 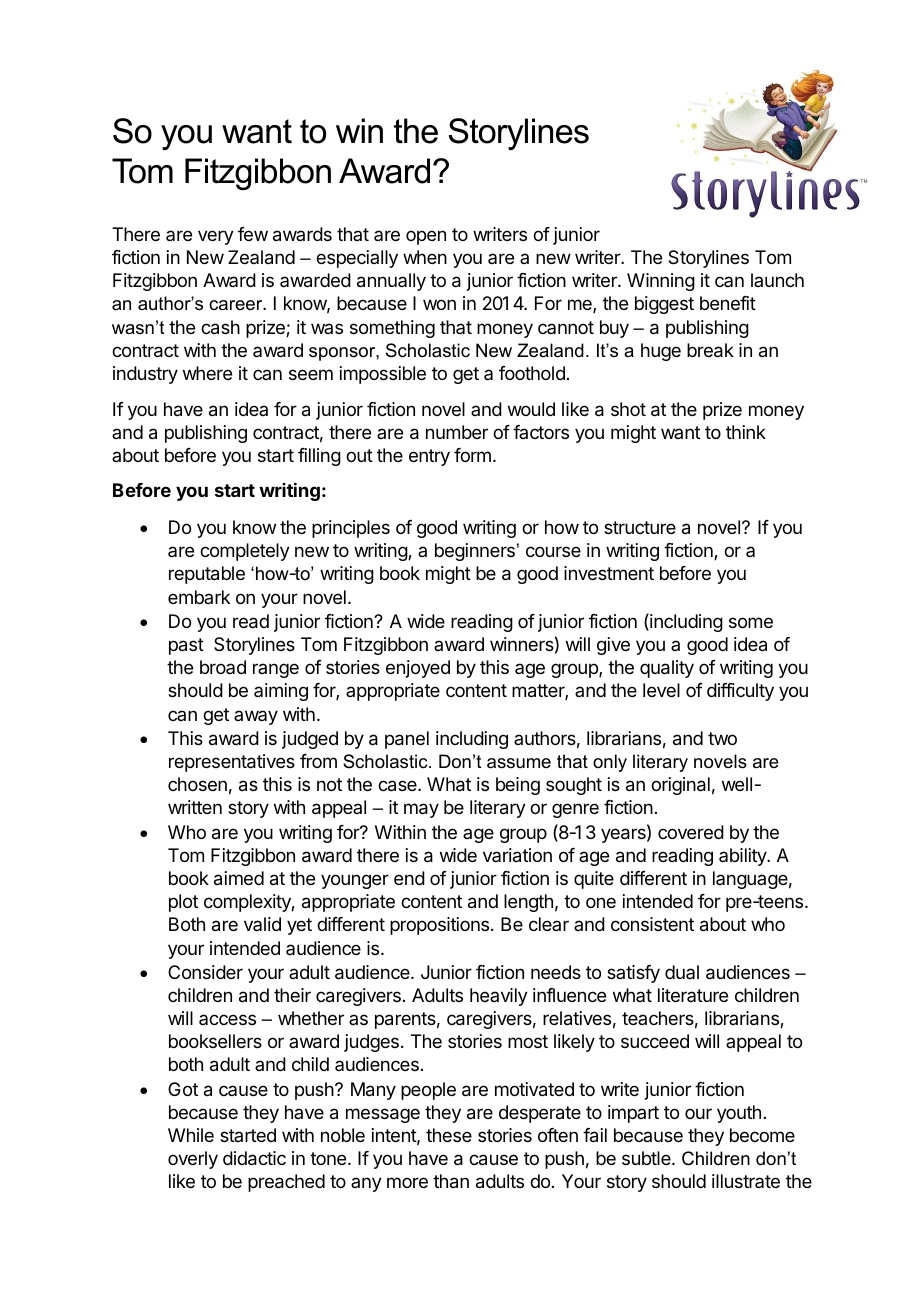 What do you see at coordinates (421, 810) in the screenshot?
I see `may` at bounding box center [421, 810].
